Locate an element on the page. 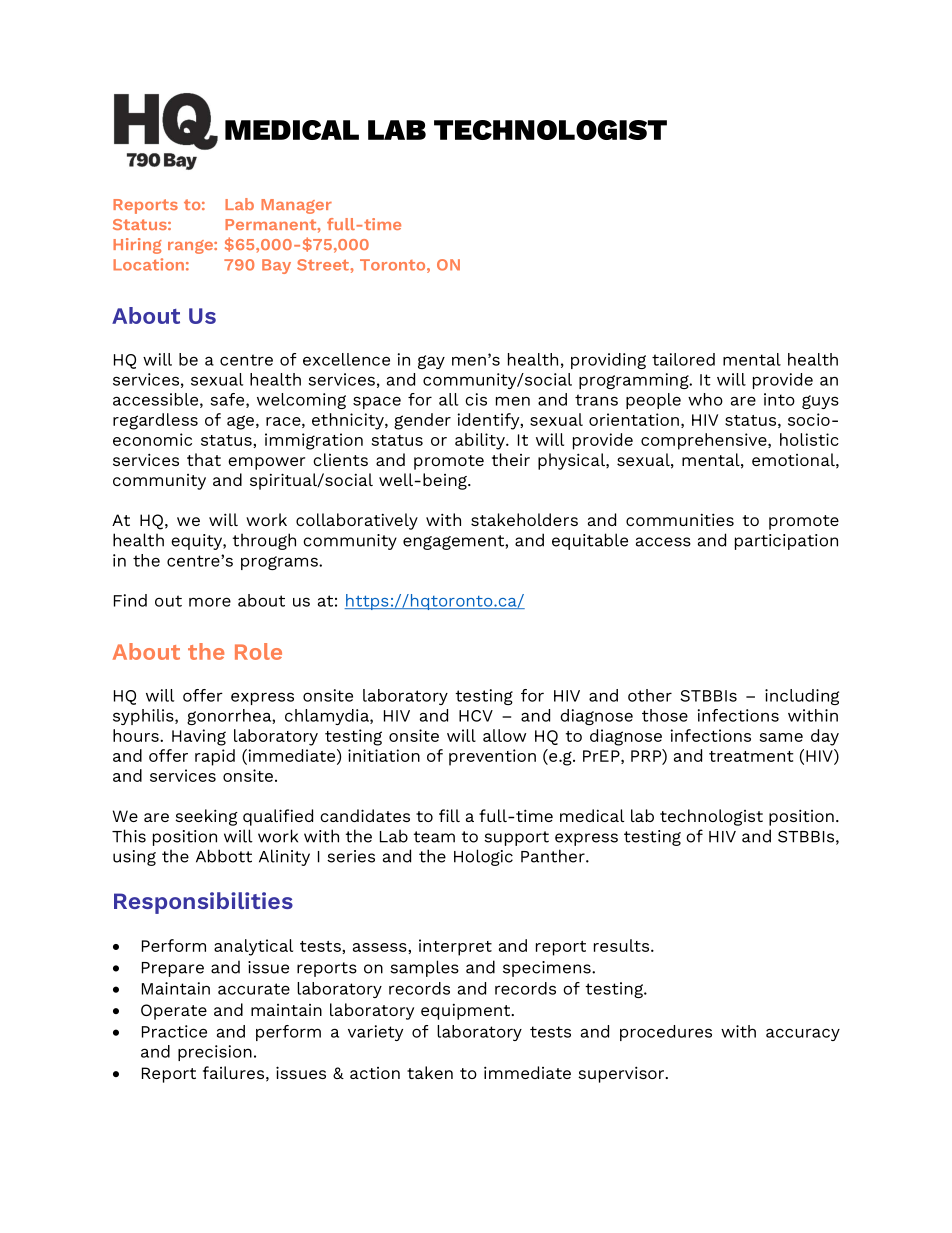 This document has height=1233, width=952. Role is located at coordinates (258, 651).
